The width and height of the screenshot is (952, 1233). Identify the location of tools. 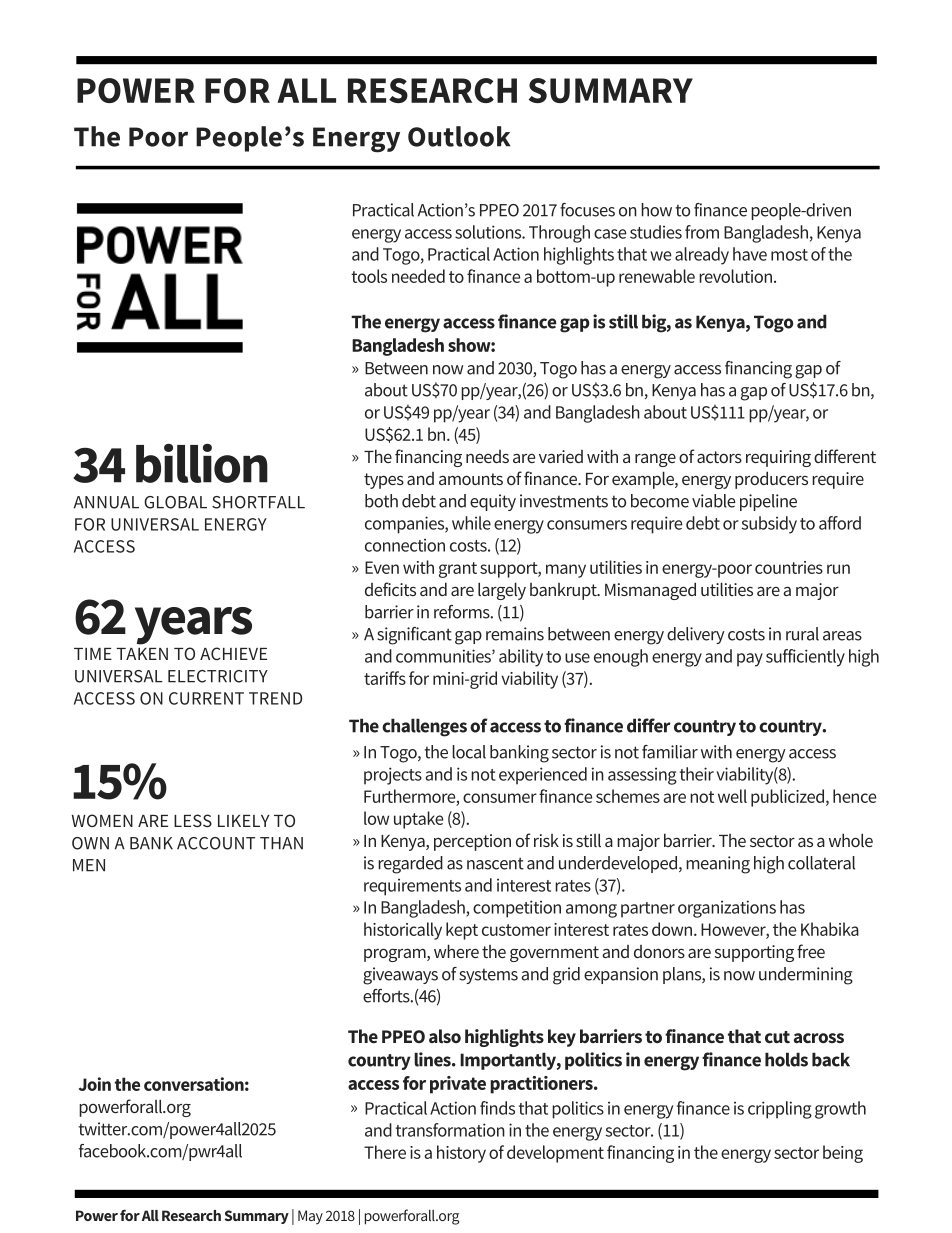
(369, 276).
